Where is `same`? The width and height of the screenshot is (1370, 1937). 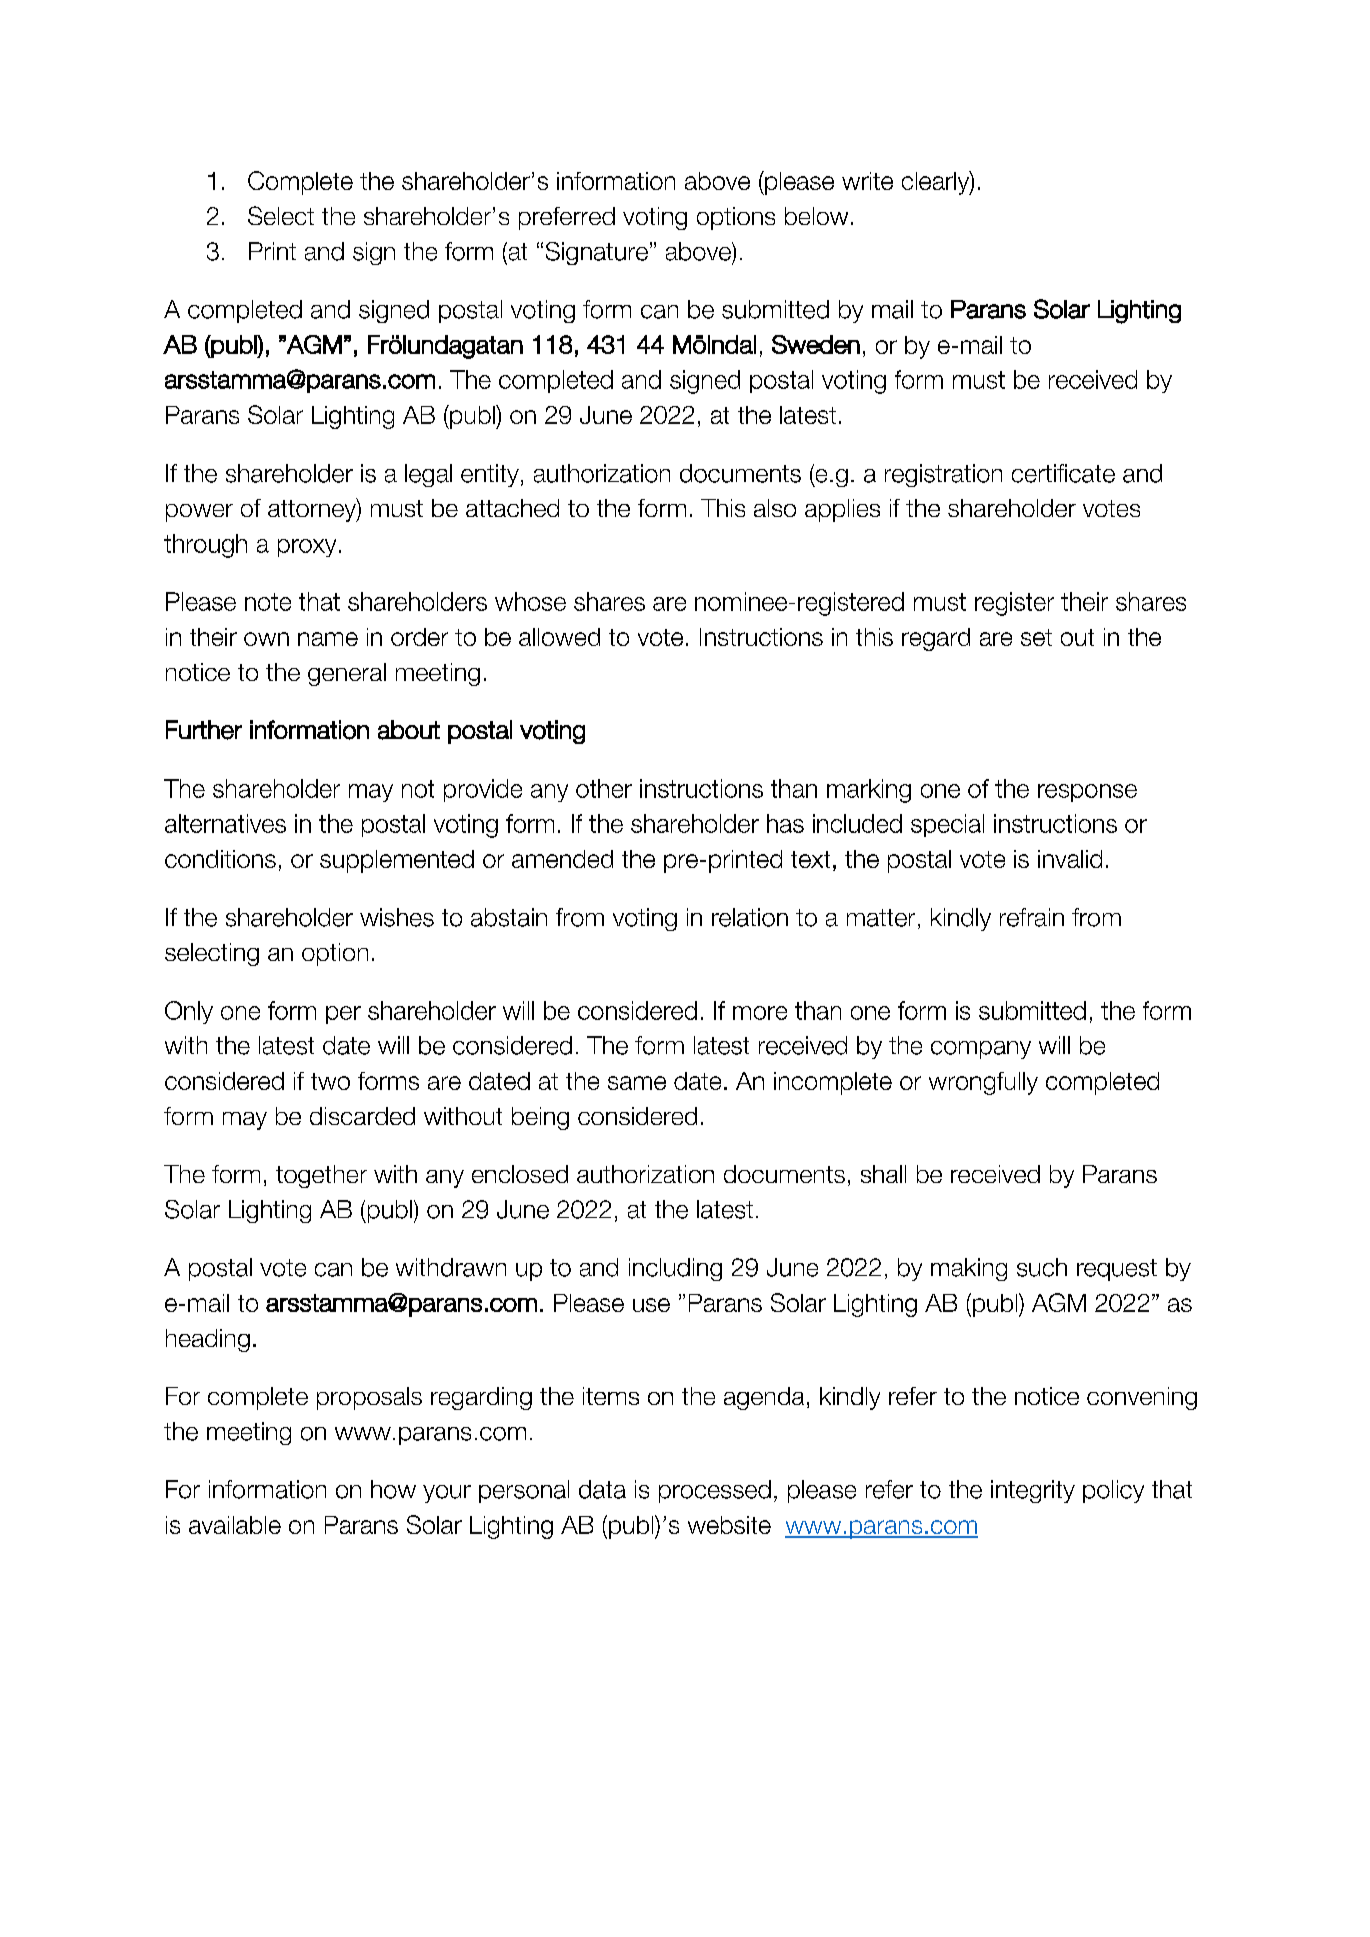 same is located at coordinates (637, 1083).
